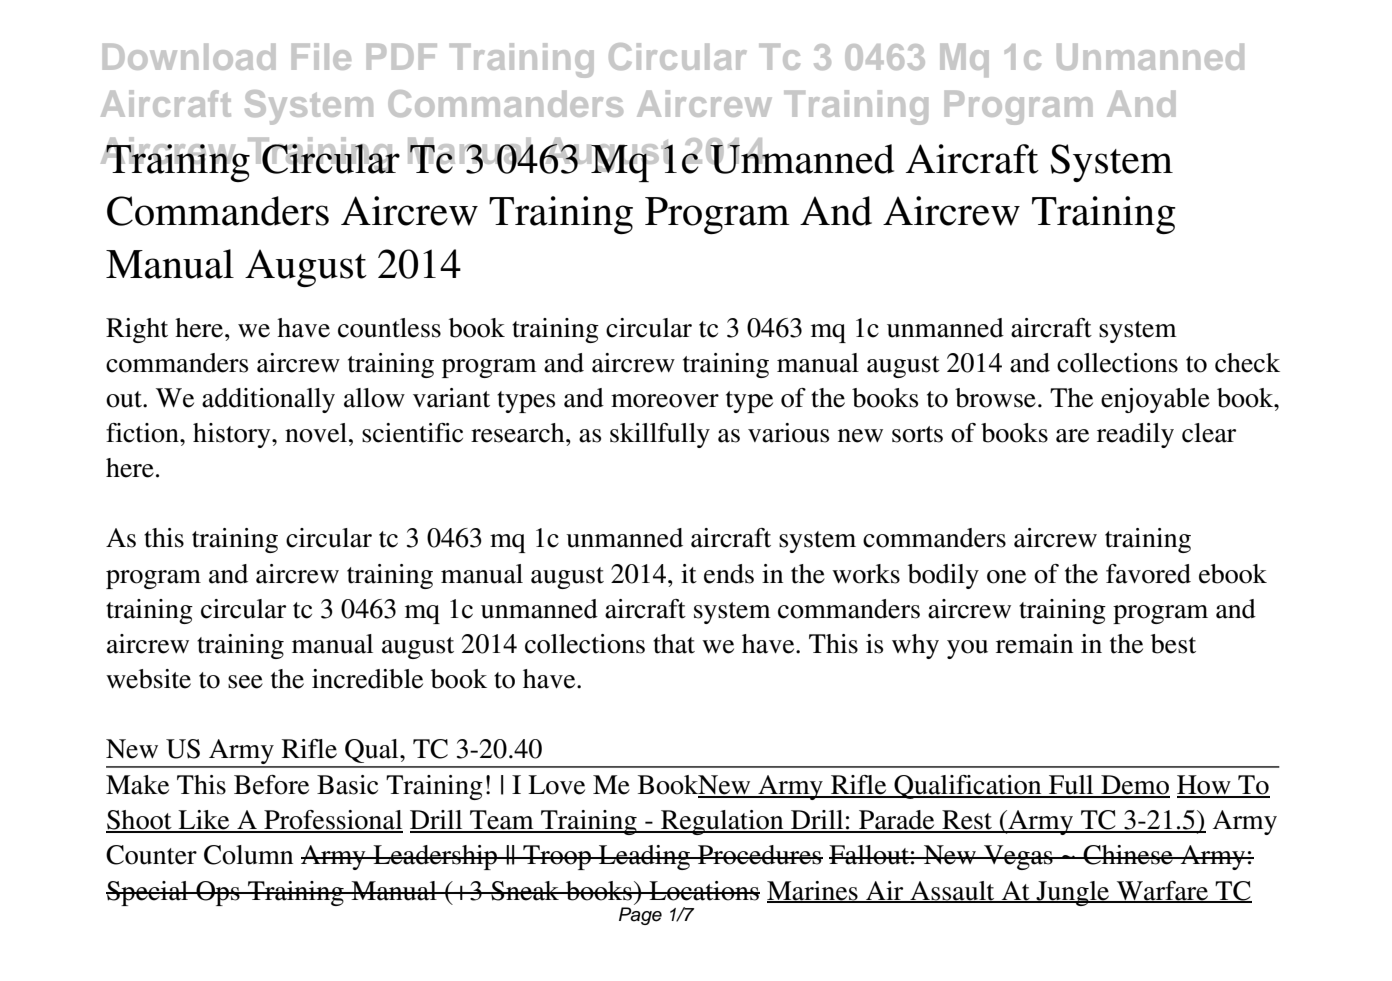  I want to click on countless, so click(389, 328).
